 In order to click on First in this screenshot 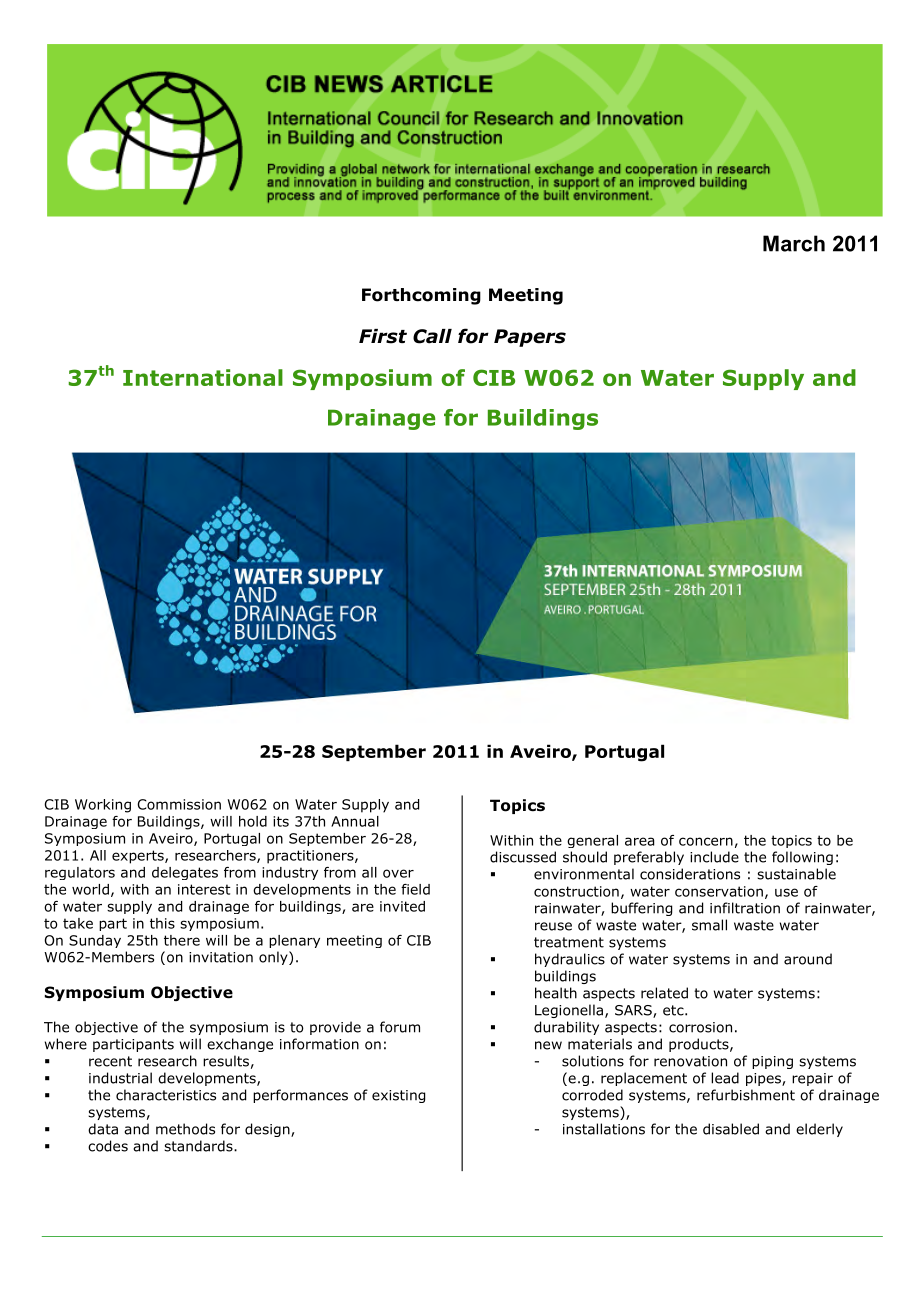, I will do `click(383, 336)`.
